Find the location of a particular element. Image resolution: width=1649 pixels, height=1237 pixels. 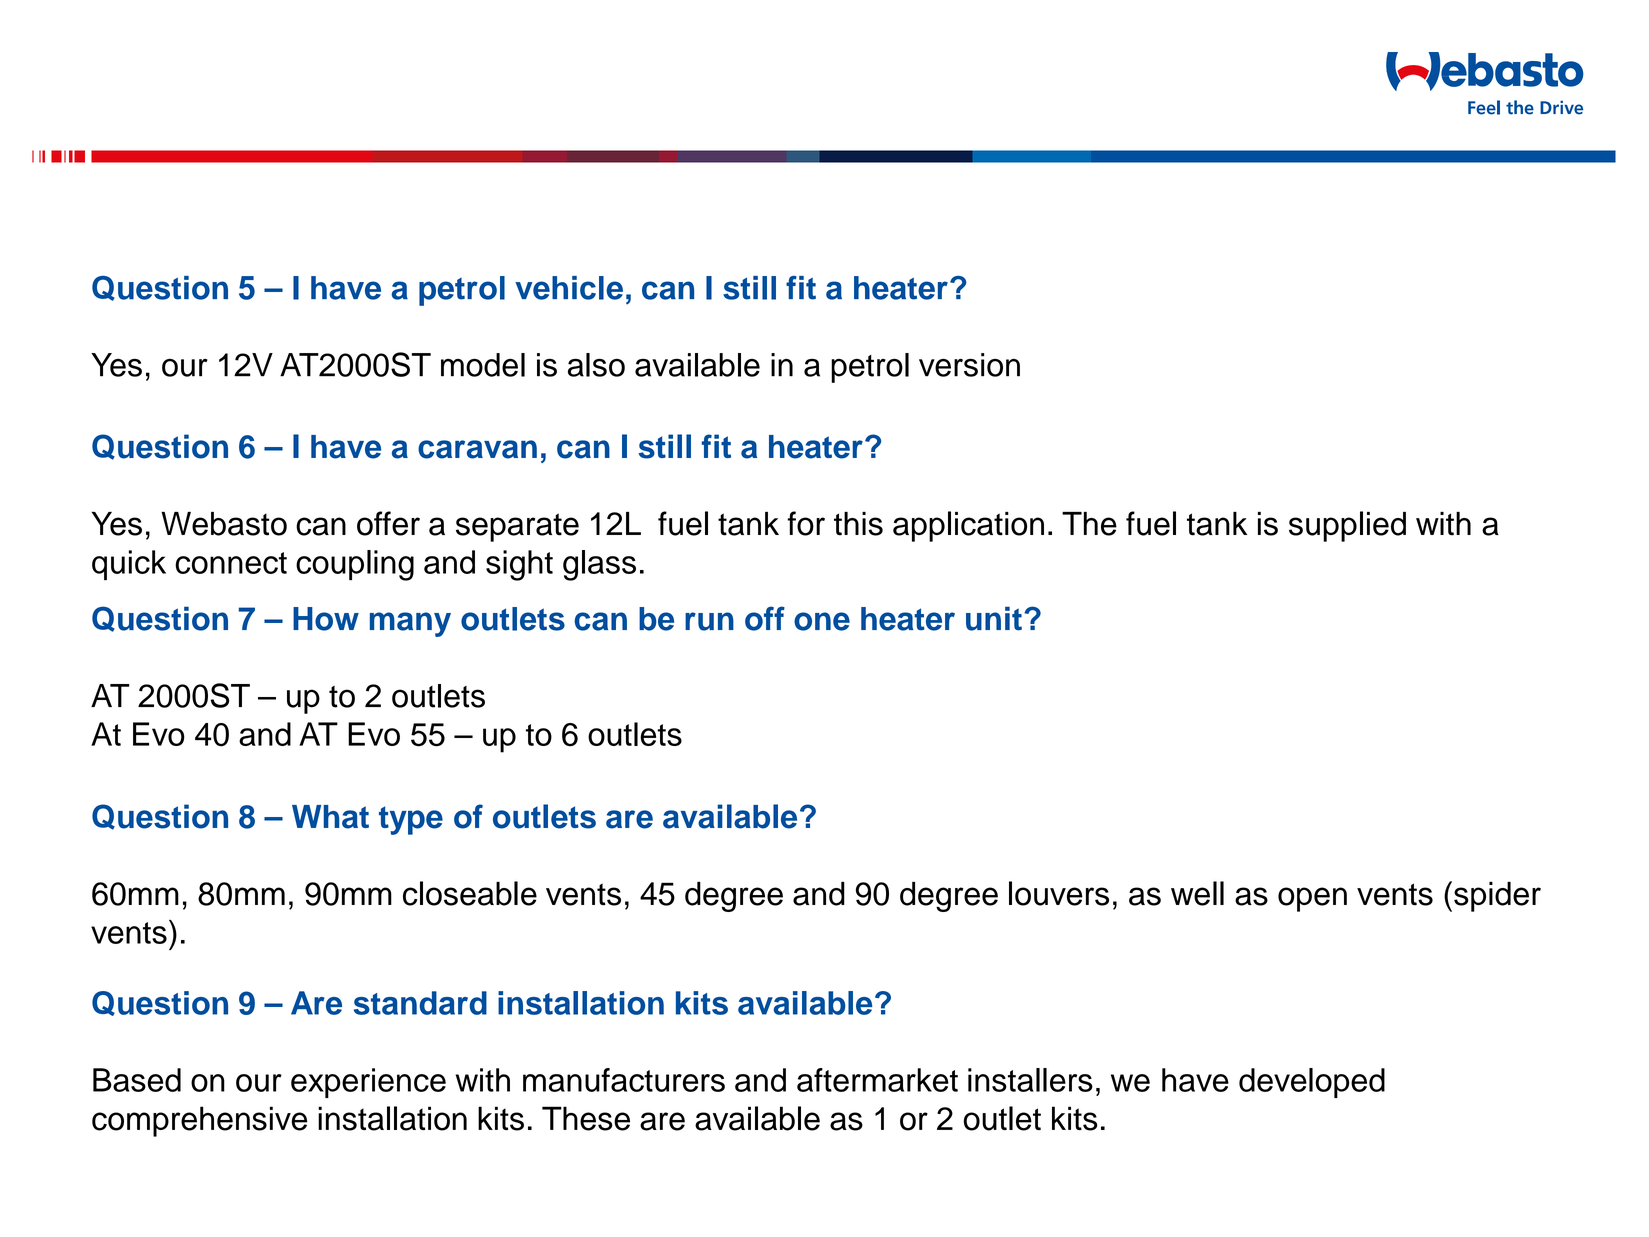

version is located at coordinates (969, 365).
